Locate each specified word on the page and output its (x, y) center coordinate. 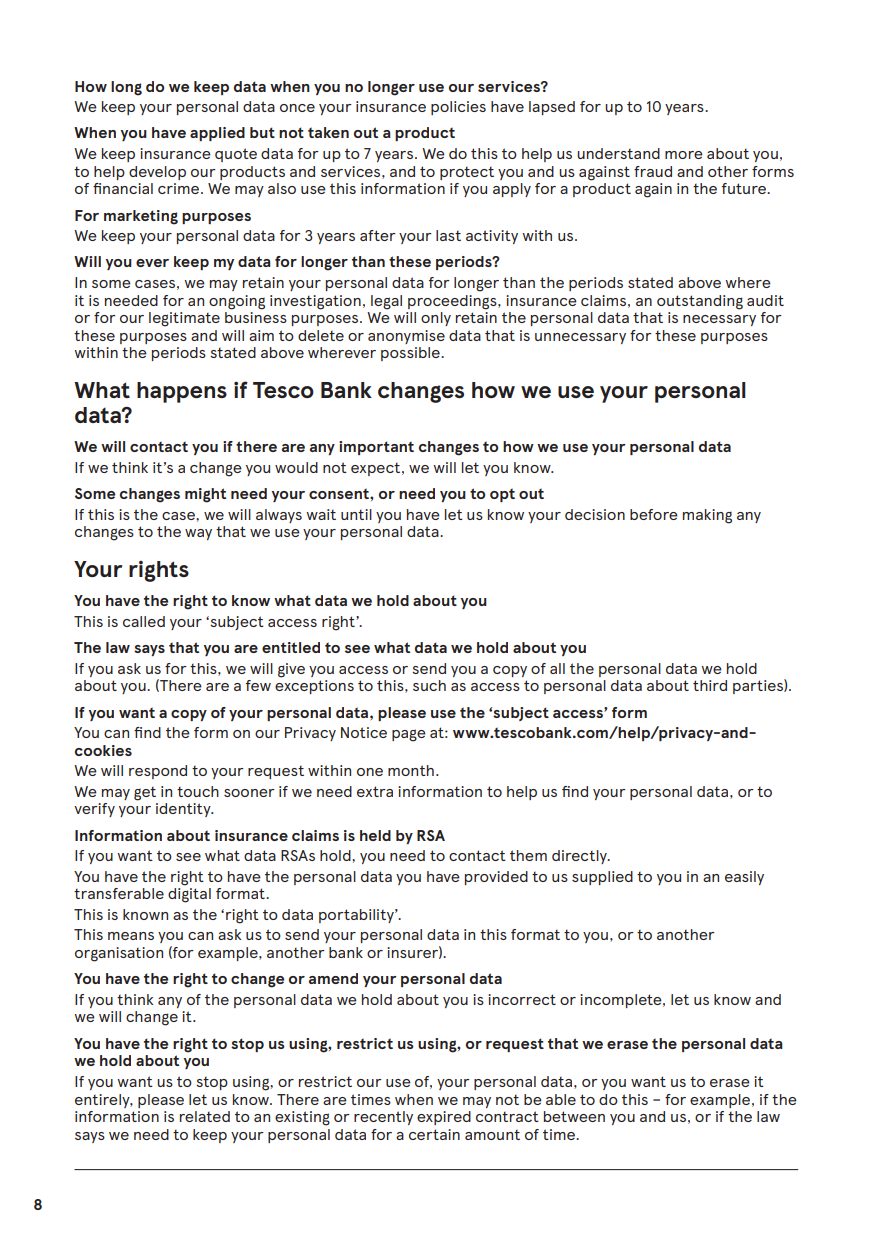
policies (458, 108)
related (205, 1116)
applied (217, 134)
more (684, 155)
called (144, 621)
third (710, 685)
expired (444, 1118)
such (429, 685)
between (574, 1116)
